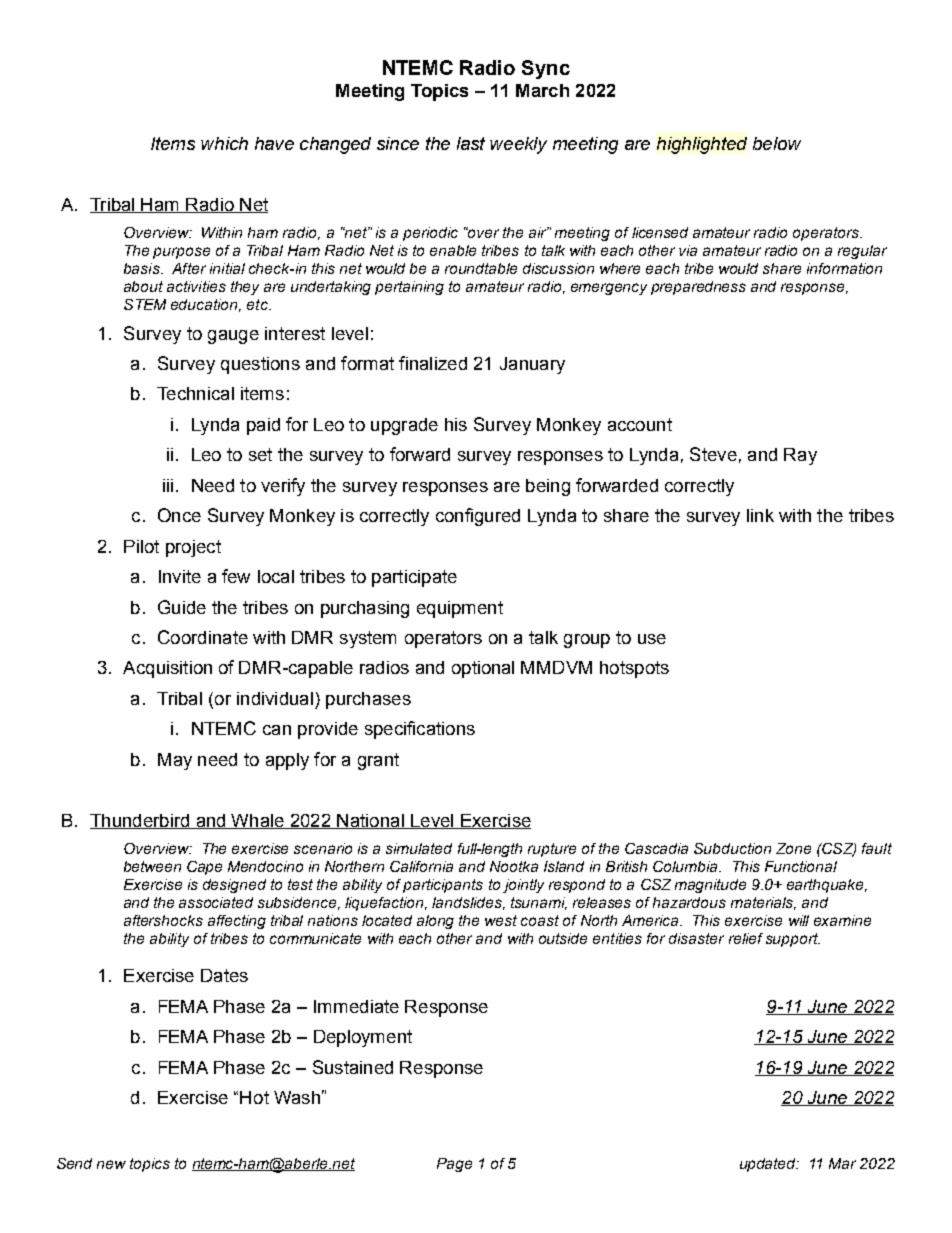 This page has width=952, height=1233. What do you see at coordinates (175, 761) in the page?
I see `May` at bounding box center [175, 761].
